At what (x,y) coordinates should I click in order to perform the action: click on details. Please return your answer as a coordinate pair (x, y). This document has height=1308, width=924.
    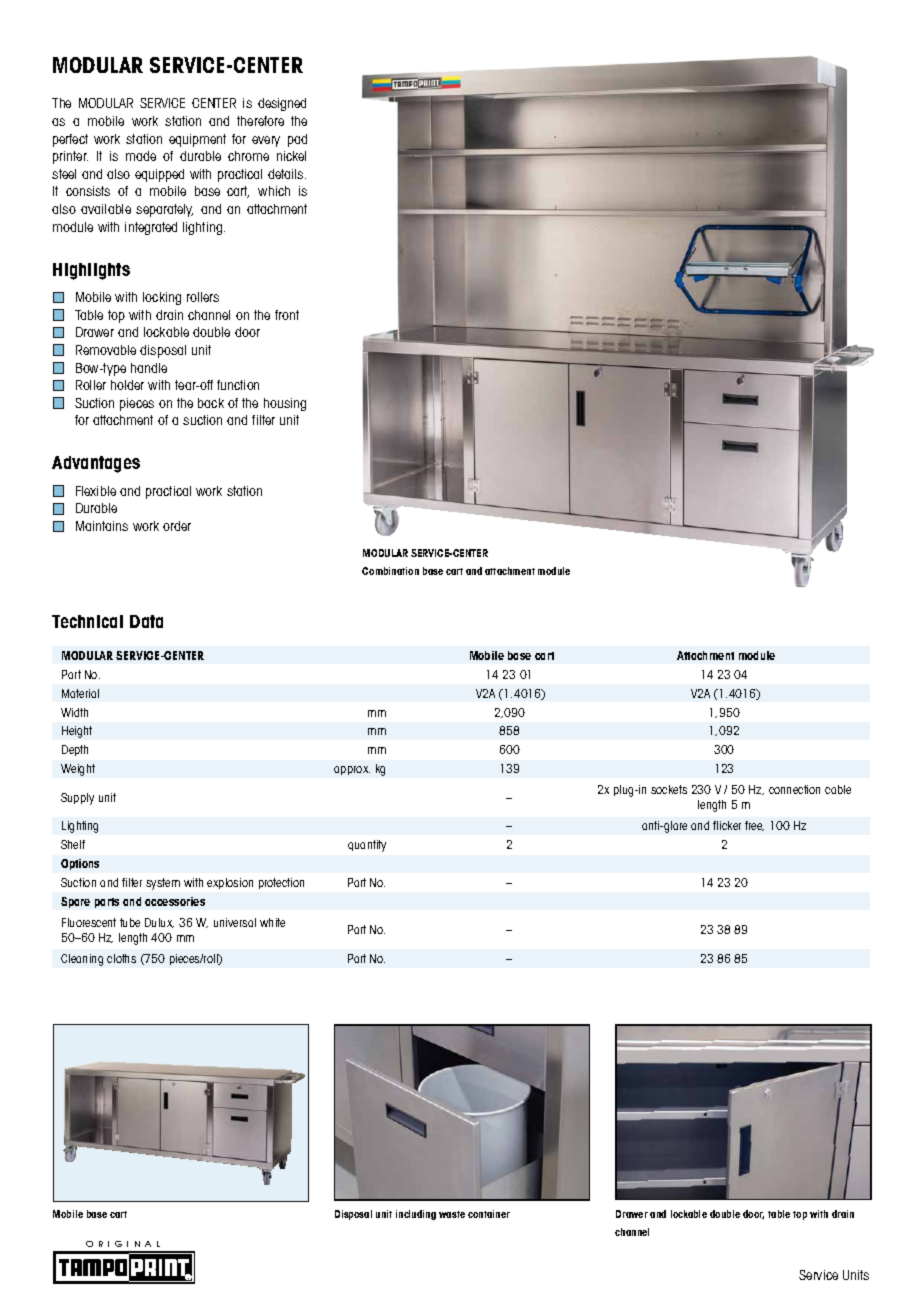
    Looking at the image, I should click on (287, 174).
